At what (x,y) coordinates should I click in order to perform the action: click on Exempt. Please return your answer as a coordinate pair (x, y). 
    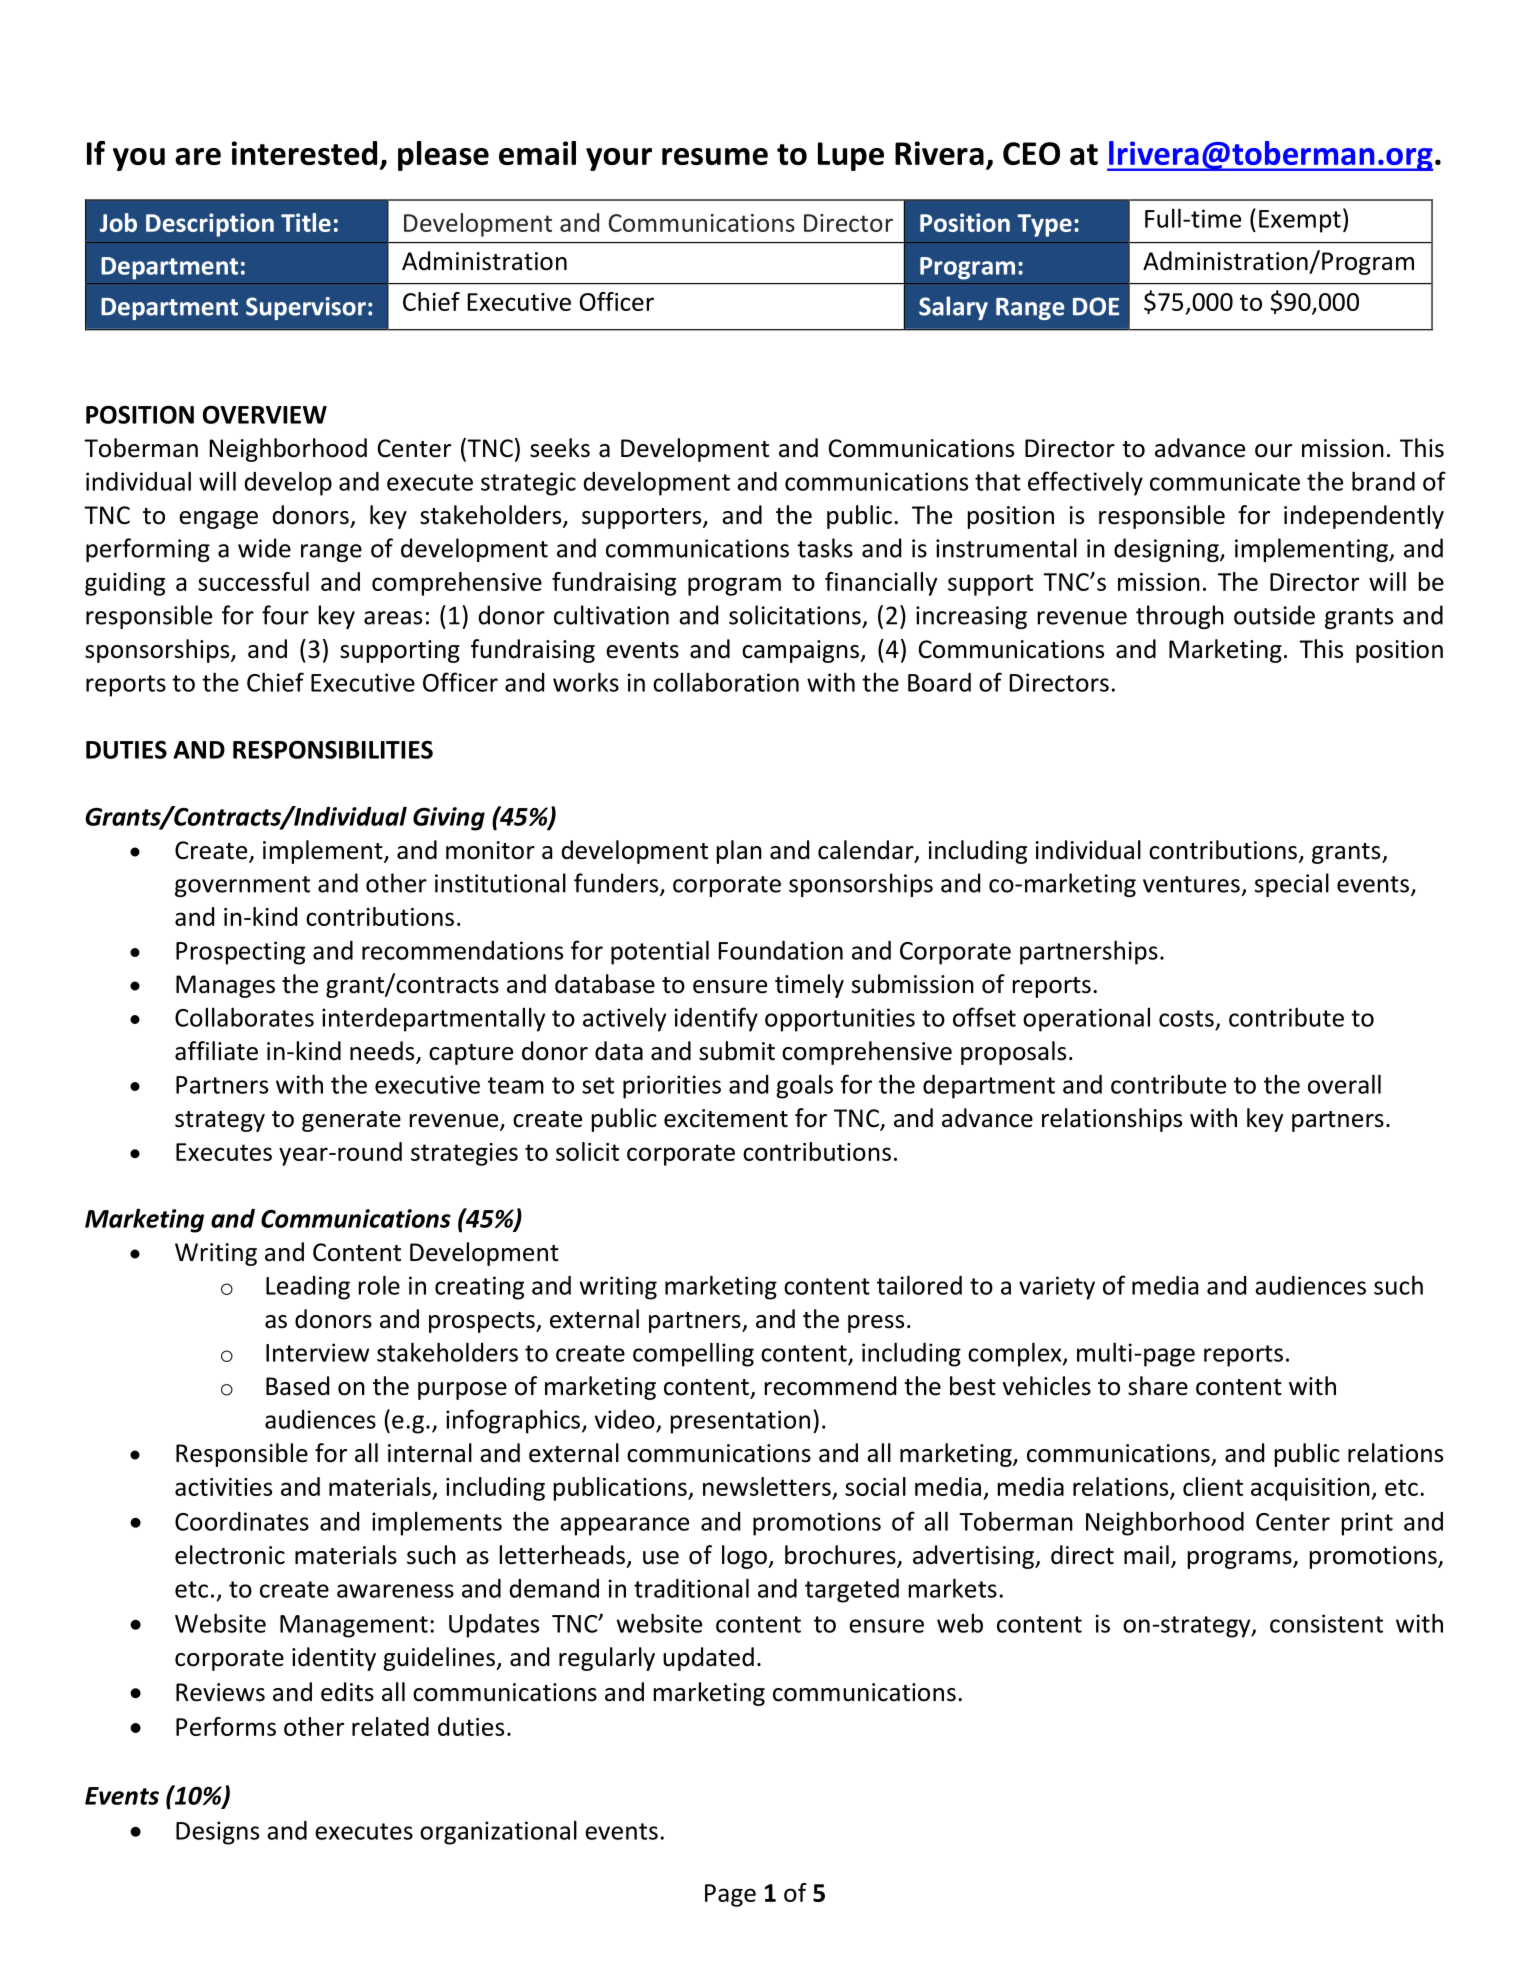
    Looking at the image, I should click on (1300, 221).
